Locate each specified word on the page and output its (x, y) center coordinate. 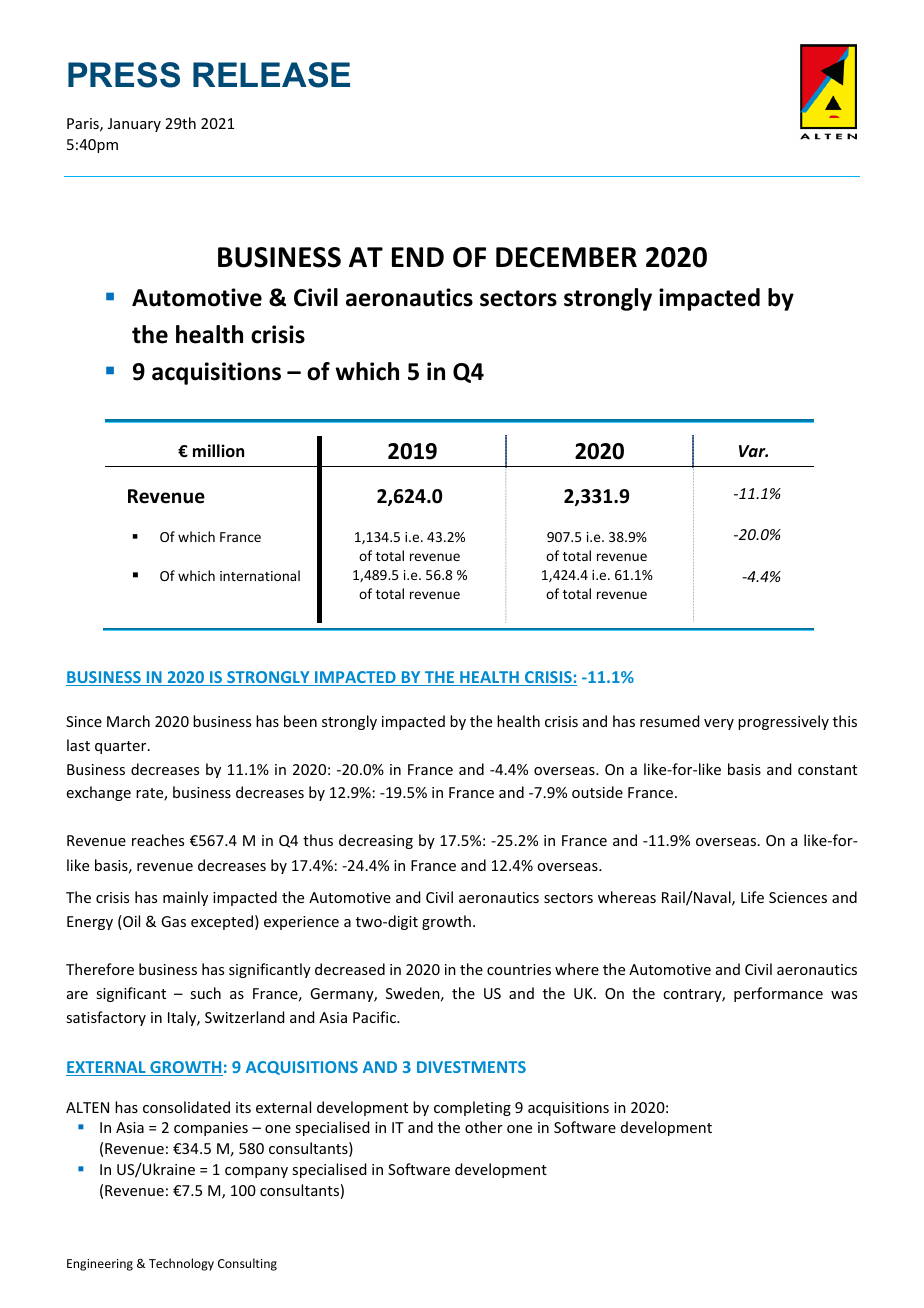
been (300, 721)
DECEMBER (566, 257)
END (418, 257)
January (134, 125)
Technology (181, 1264)
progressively (783, 722)
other (484, 1127)
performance (778, 994)
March (128, 721)
